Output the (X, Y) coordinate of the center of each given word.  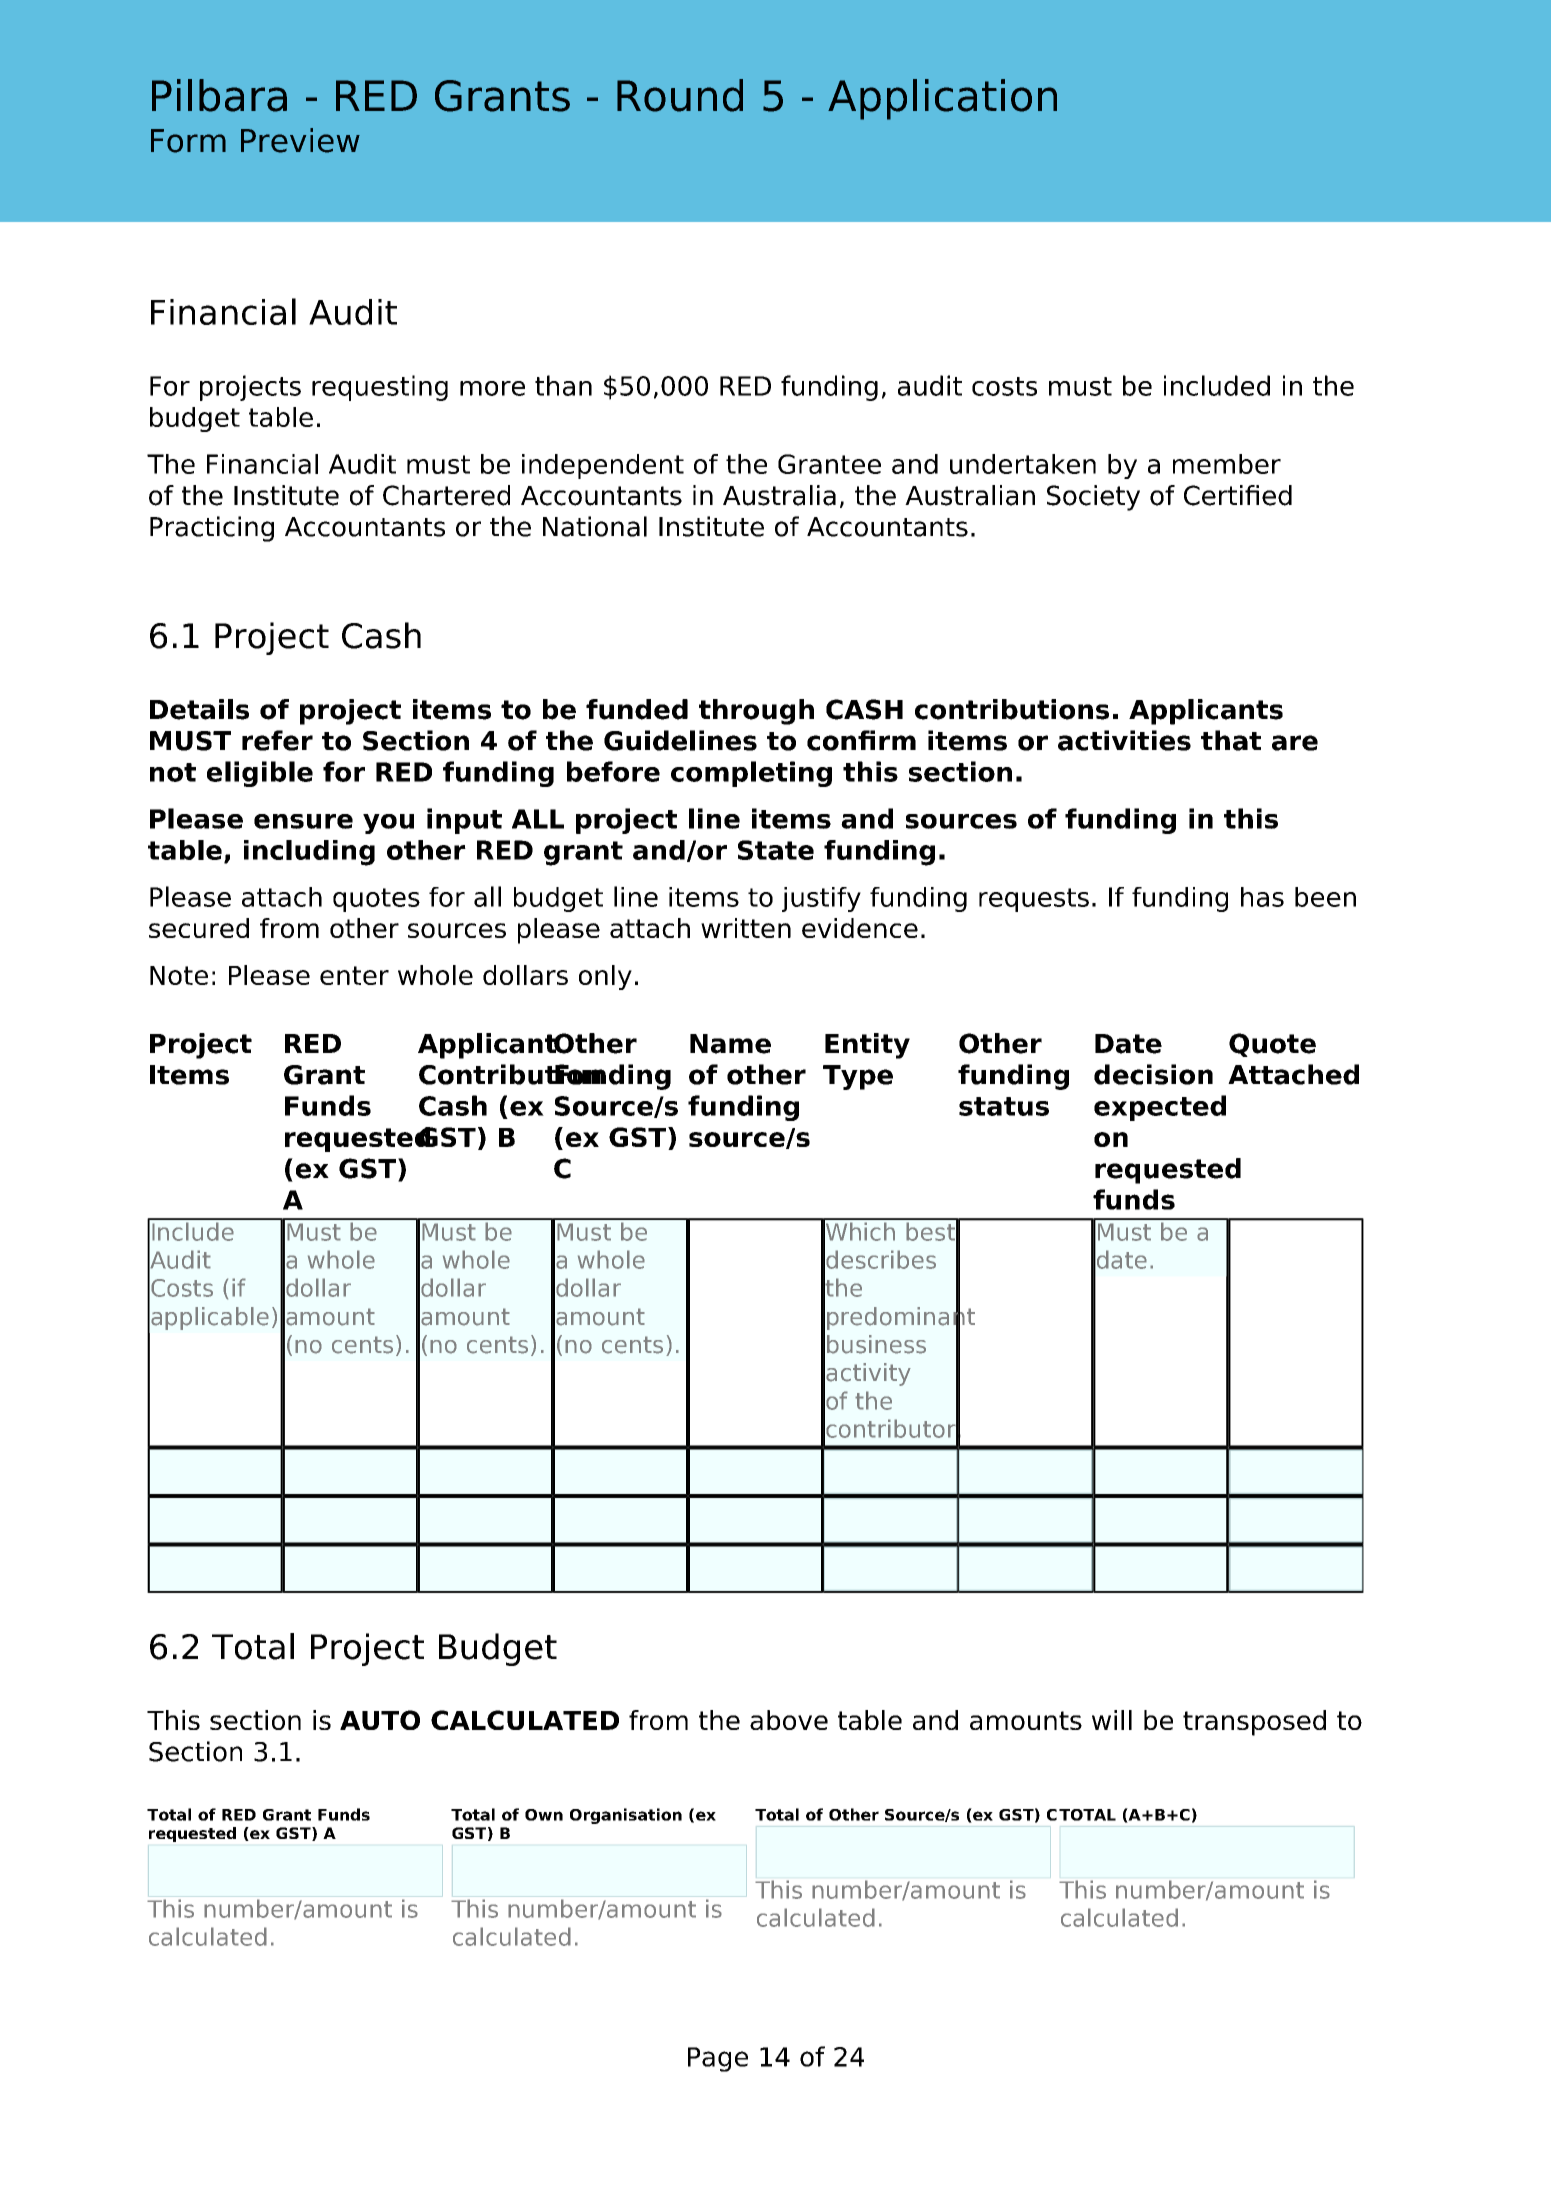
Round (680, 95)
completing (751, 774)
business (876, 1344)
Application (942, 99)
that (1231, 740)
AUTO (380, 1720)
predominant (901, 1318)
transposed (1254, 1723)
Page (718, 2059)
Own (544, 1815)
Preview (300, 140)
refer (277, 740)
